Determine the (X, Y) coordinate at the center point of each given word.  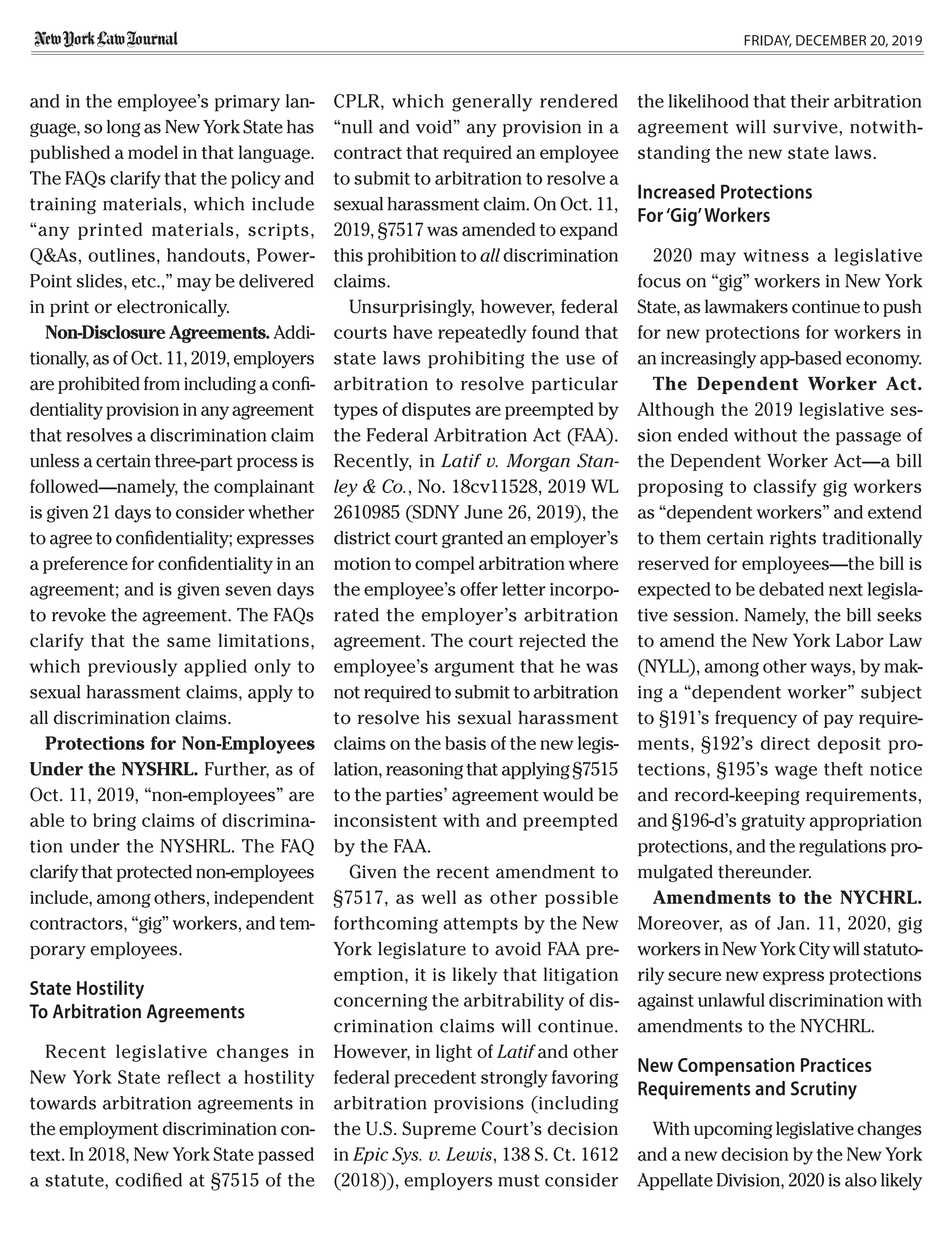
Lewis (469, 1154)
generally (492, 103)
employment (109, 1130)
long (124, 128)
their (810, 101)
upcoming (733, 1130)
